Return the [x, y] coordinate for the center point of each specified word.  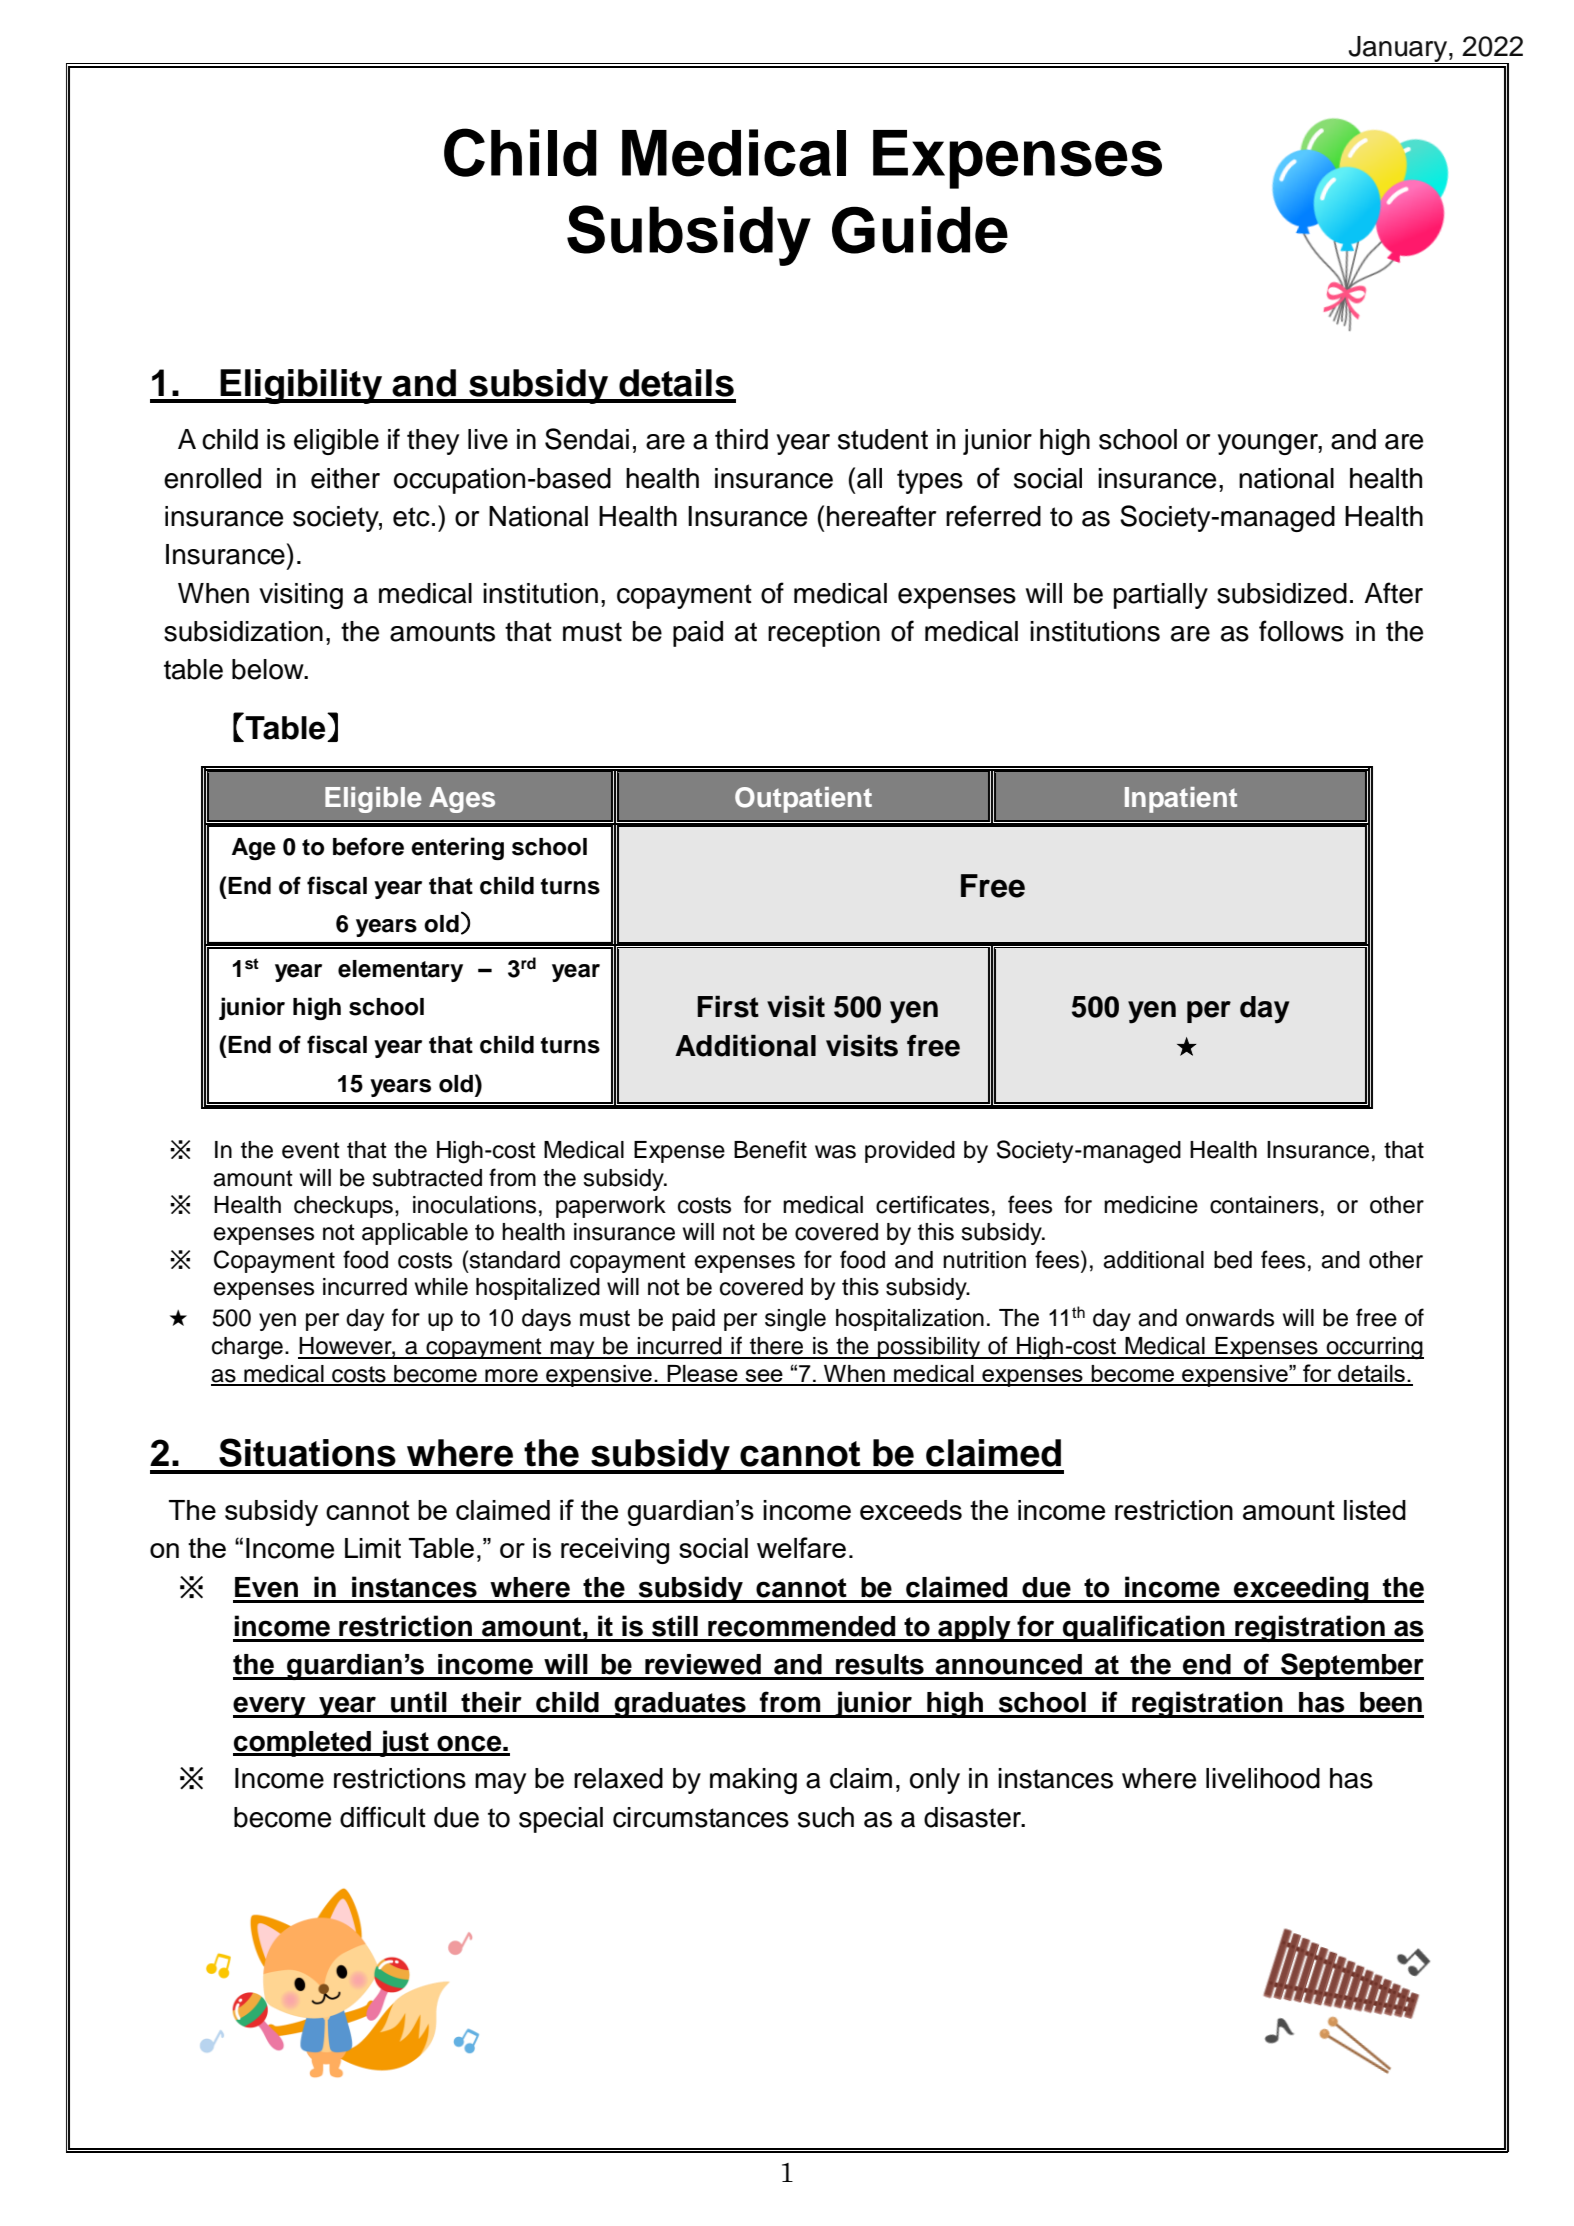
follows [1301, 631]
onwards [1230, 1318]
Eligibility [301, 386]
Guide [920, 230]
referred [993, 516]
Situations [307, 1452]
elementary [400, 971]
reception [824, 634]
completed [303, 1744]
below [269, 669]
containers [1264, 1205]
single [795, 1320]
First [728, 1007]
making [753, 1781]
